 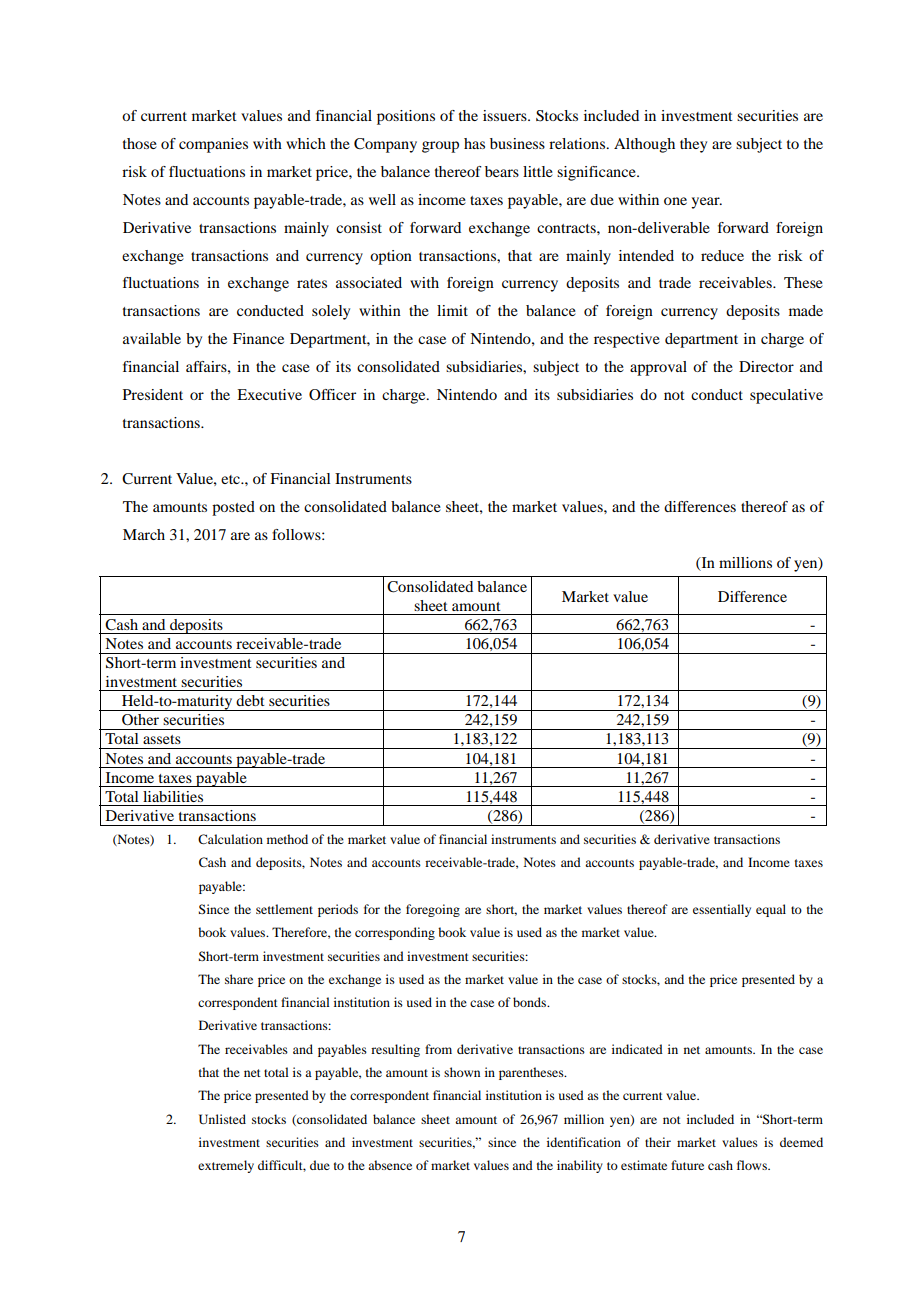 What do you see at coordinates (213, 145) in the screenshot?
I see `companies` at bounding box center [213, 145].
